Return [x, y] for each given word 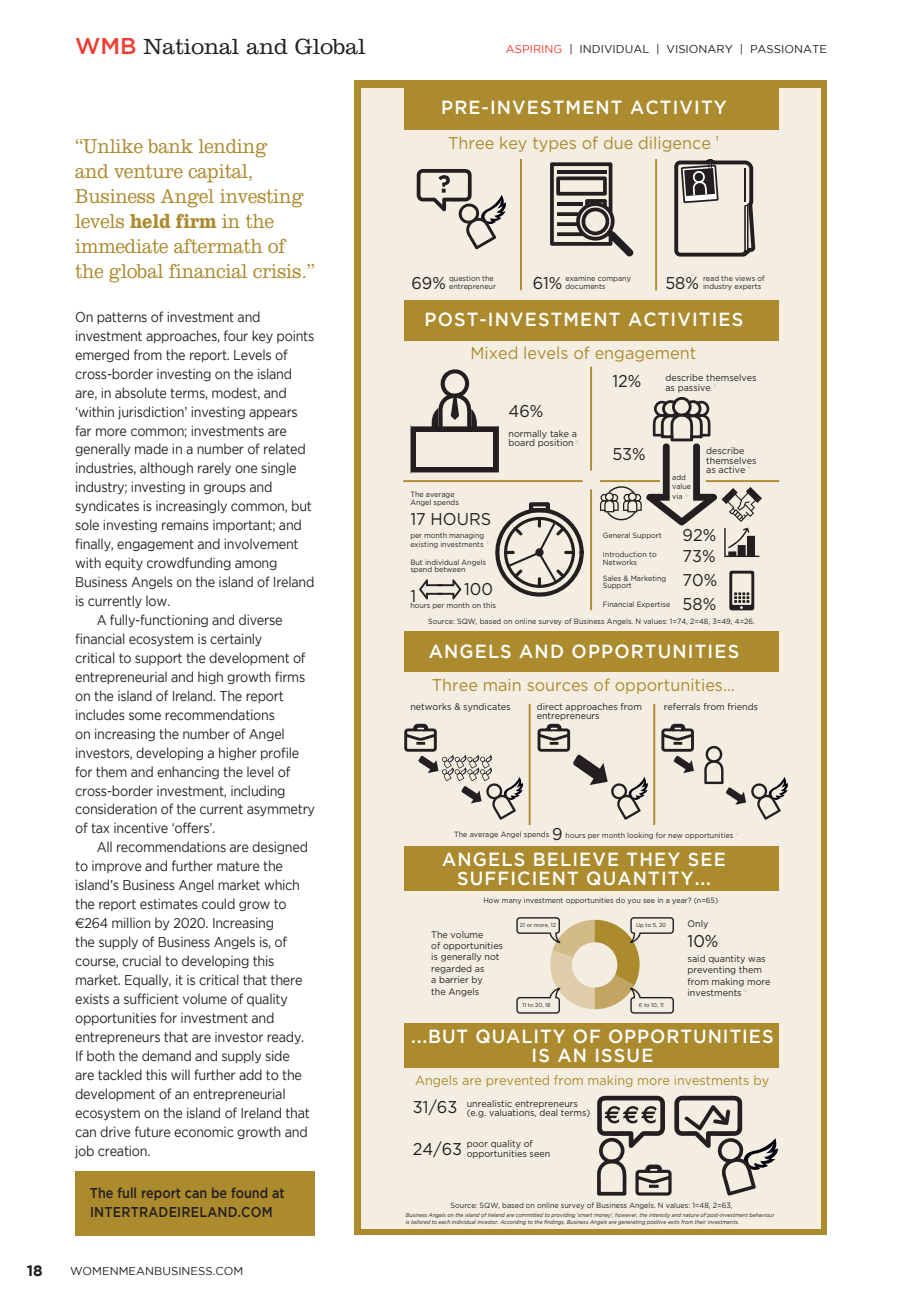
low [157, 600]
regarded [451, 969]
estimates [169, 904]
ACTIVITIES [685, 319]
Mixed [494, 352]
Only [698, 924]
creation [123, 1151]
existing [424, 544]
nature [691, 1215]
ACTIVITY [678, 107]
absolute [141, 392]
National [191, 47]
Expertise [653, 604]
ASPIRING [534, 49]
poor [477, 1145]
